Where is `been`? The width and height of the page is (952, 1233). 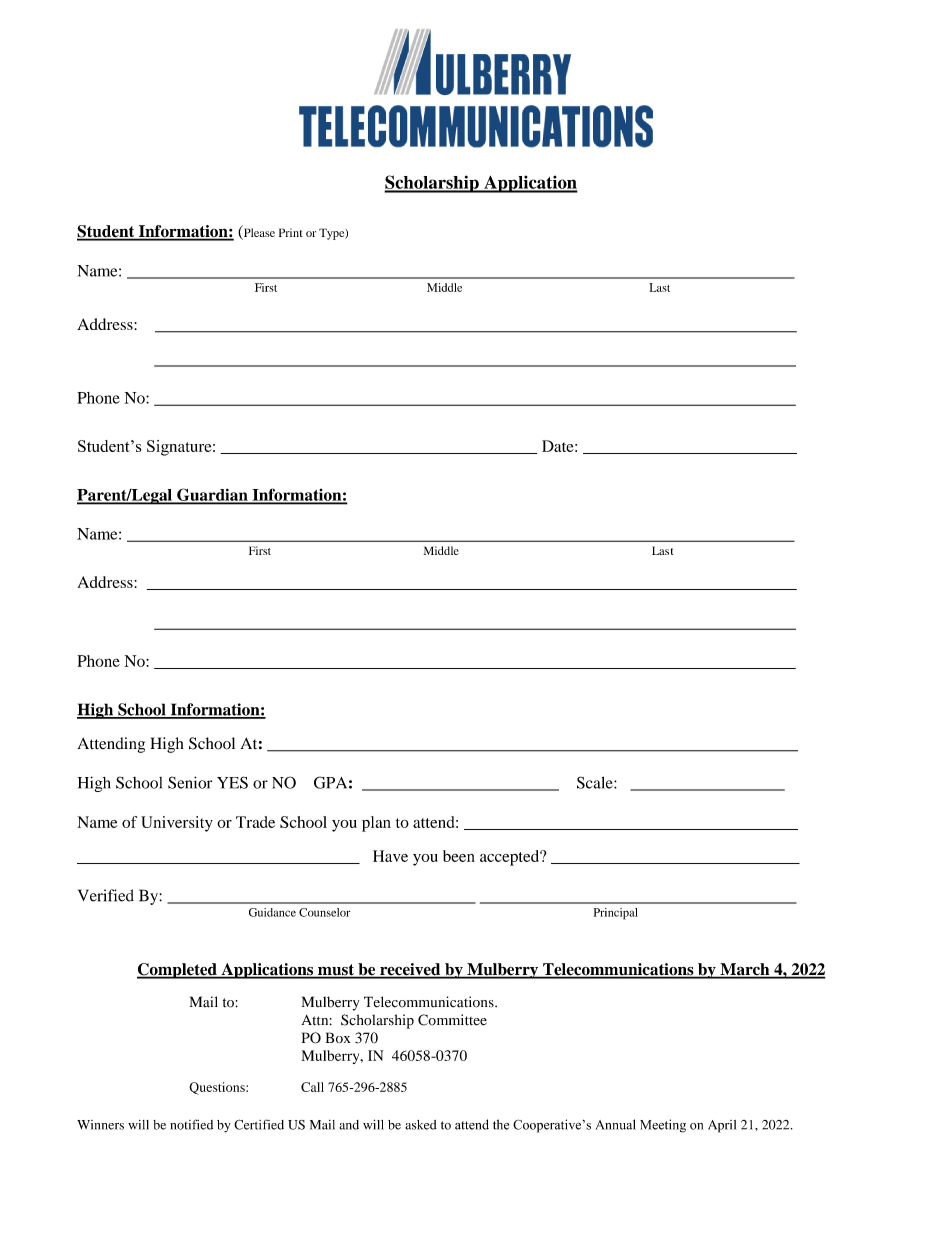 been is located at coordinates (459, 856).
